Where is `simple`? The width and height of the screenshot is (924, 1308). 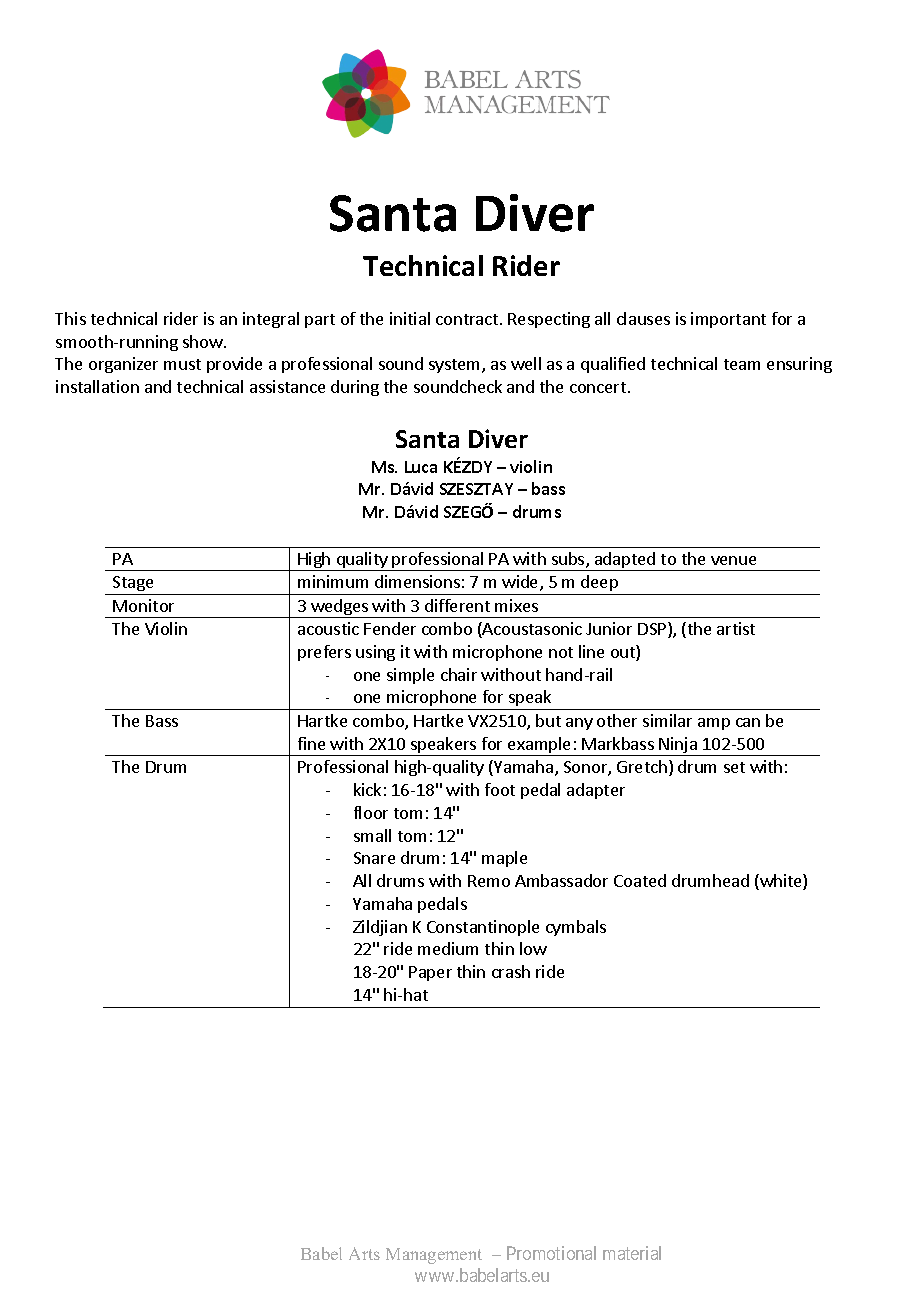
simple is located at coordinates (410, 676).
